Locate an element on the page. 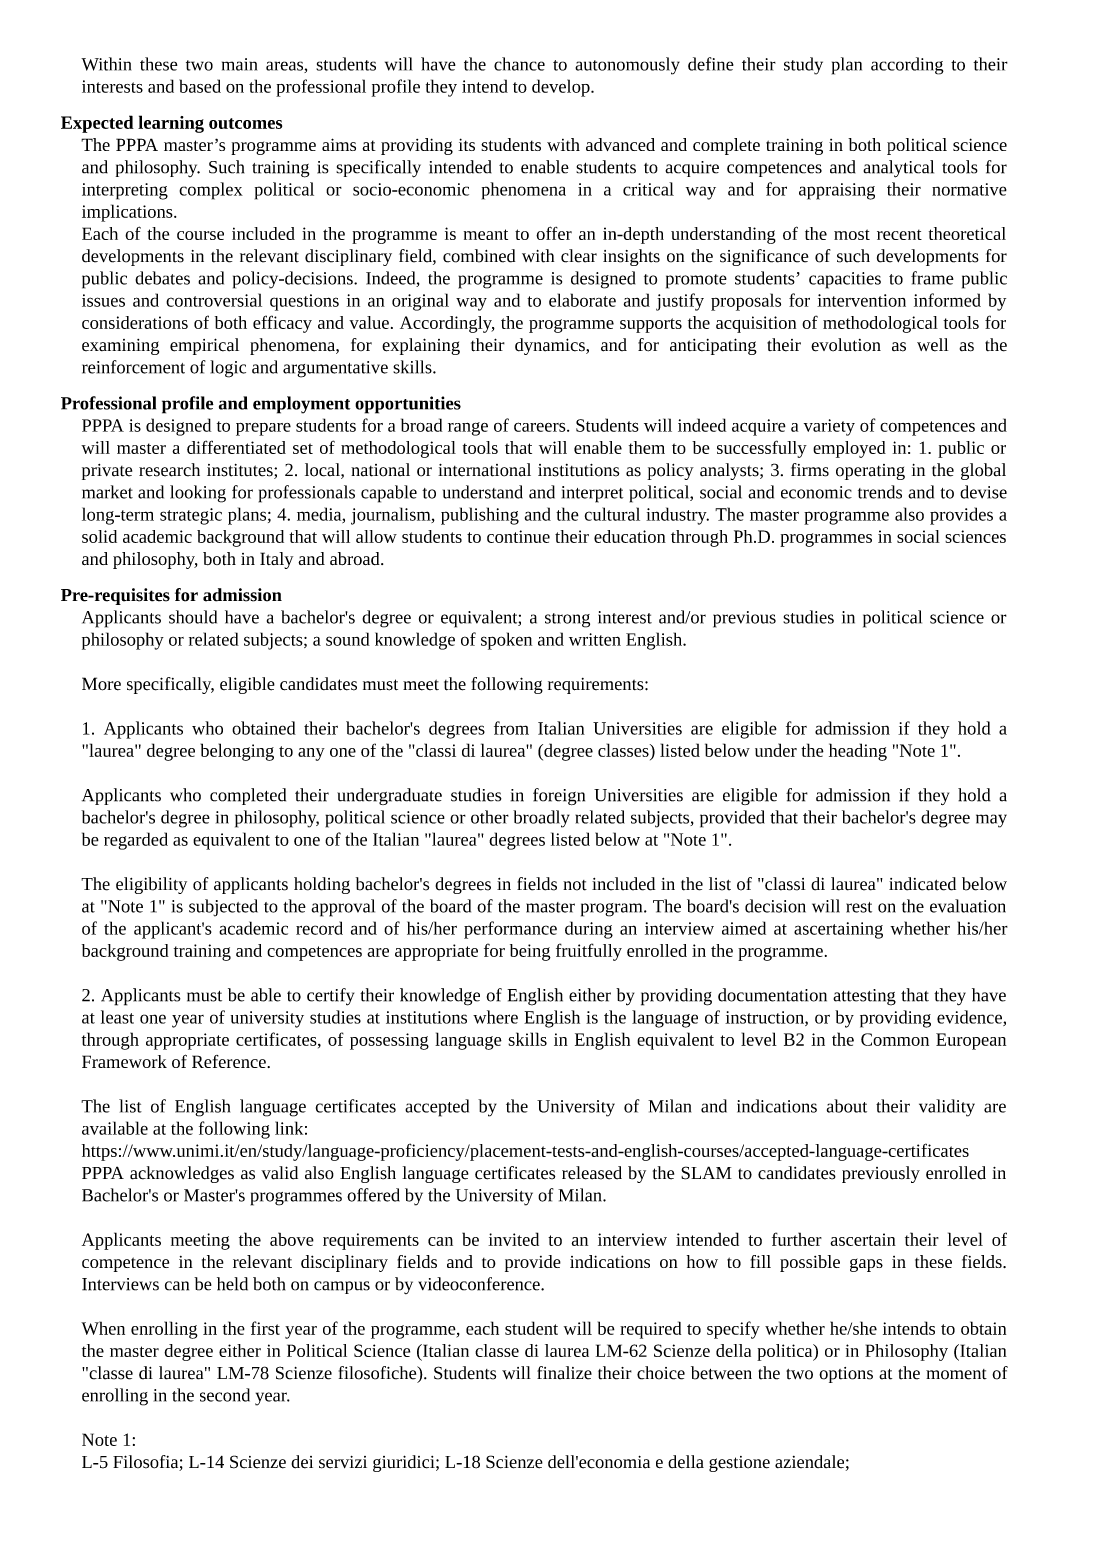 This document has width=1101, height=1559. second is located at coordinates (225, 1395).
